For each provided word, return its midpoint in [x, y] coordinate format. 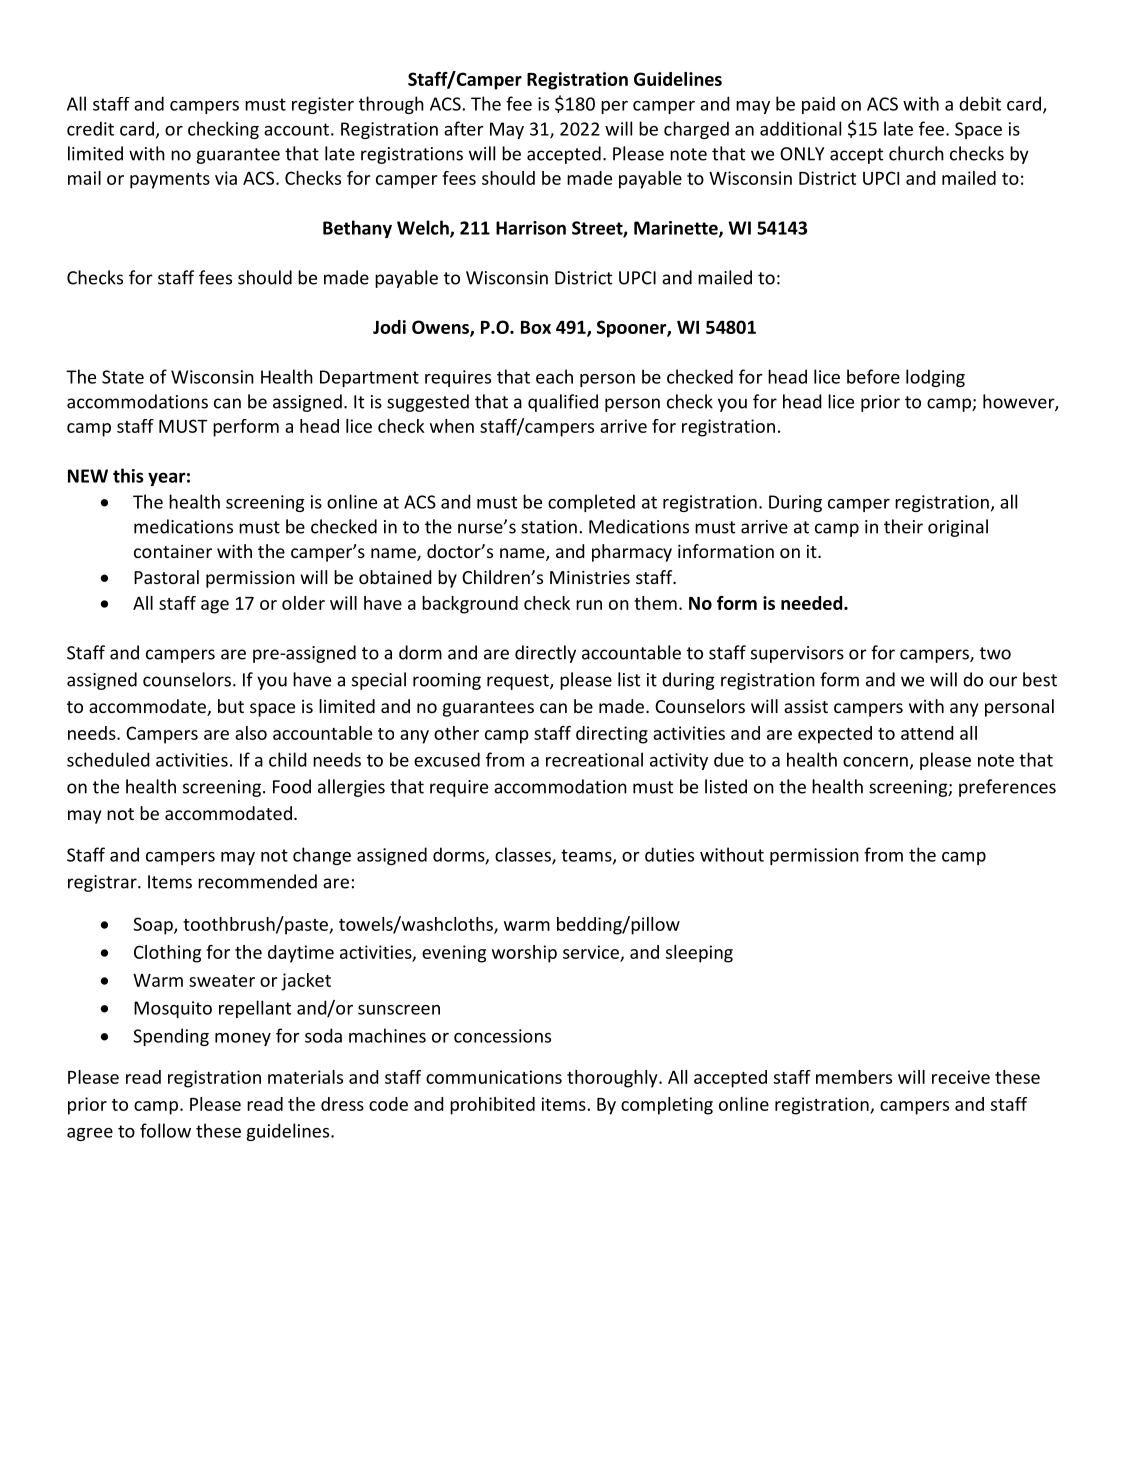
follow [165, 1130]
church [916, 153]
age [215, 607]
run [589, 605]
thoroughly [613, 1079]
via [226, 178]
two [995, 653]
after [464, 128]
